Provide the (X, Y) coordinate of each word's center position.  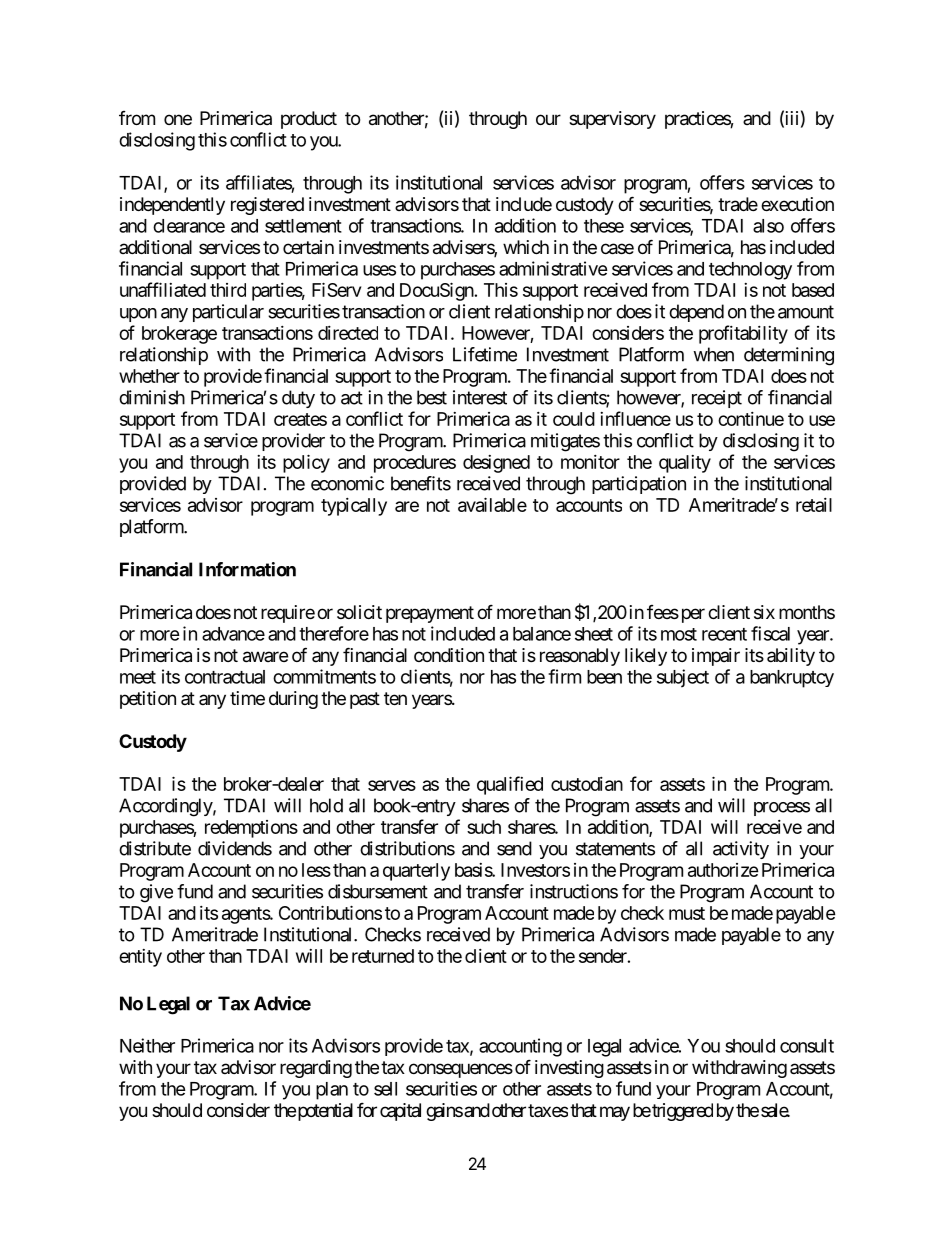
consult (807, 1046)
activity (741, 850)
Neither (147, 1045)
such (484, 827)
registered (267, 206)
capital (400, 1112)
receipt (717, 399)
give (156, 893)
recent (724, 634)
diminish (152, 397)
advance (233, 634)
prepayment (430, 614)
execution (797, 204)
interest (480, 397)
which (526, 247)
